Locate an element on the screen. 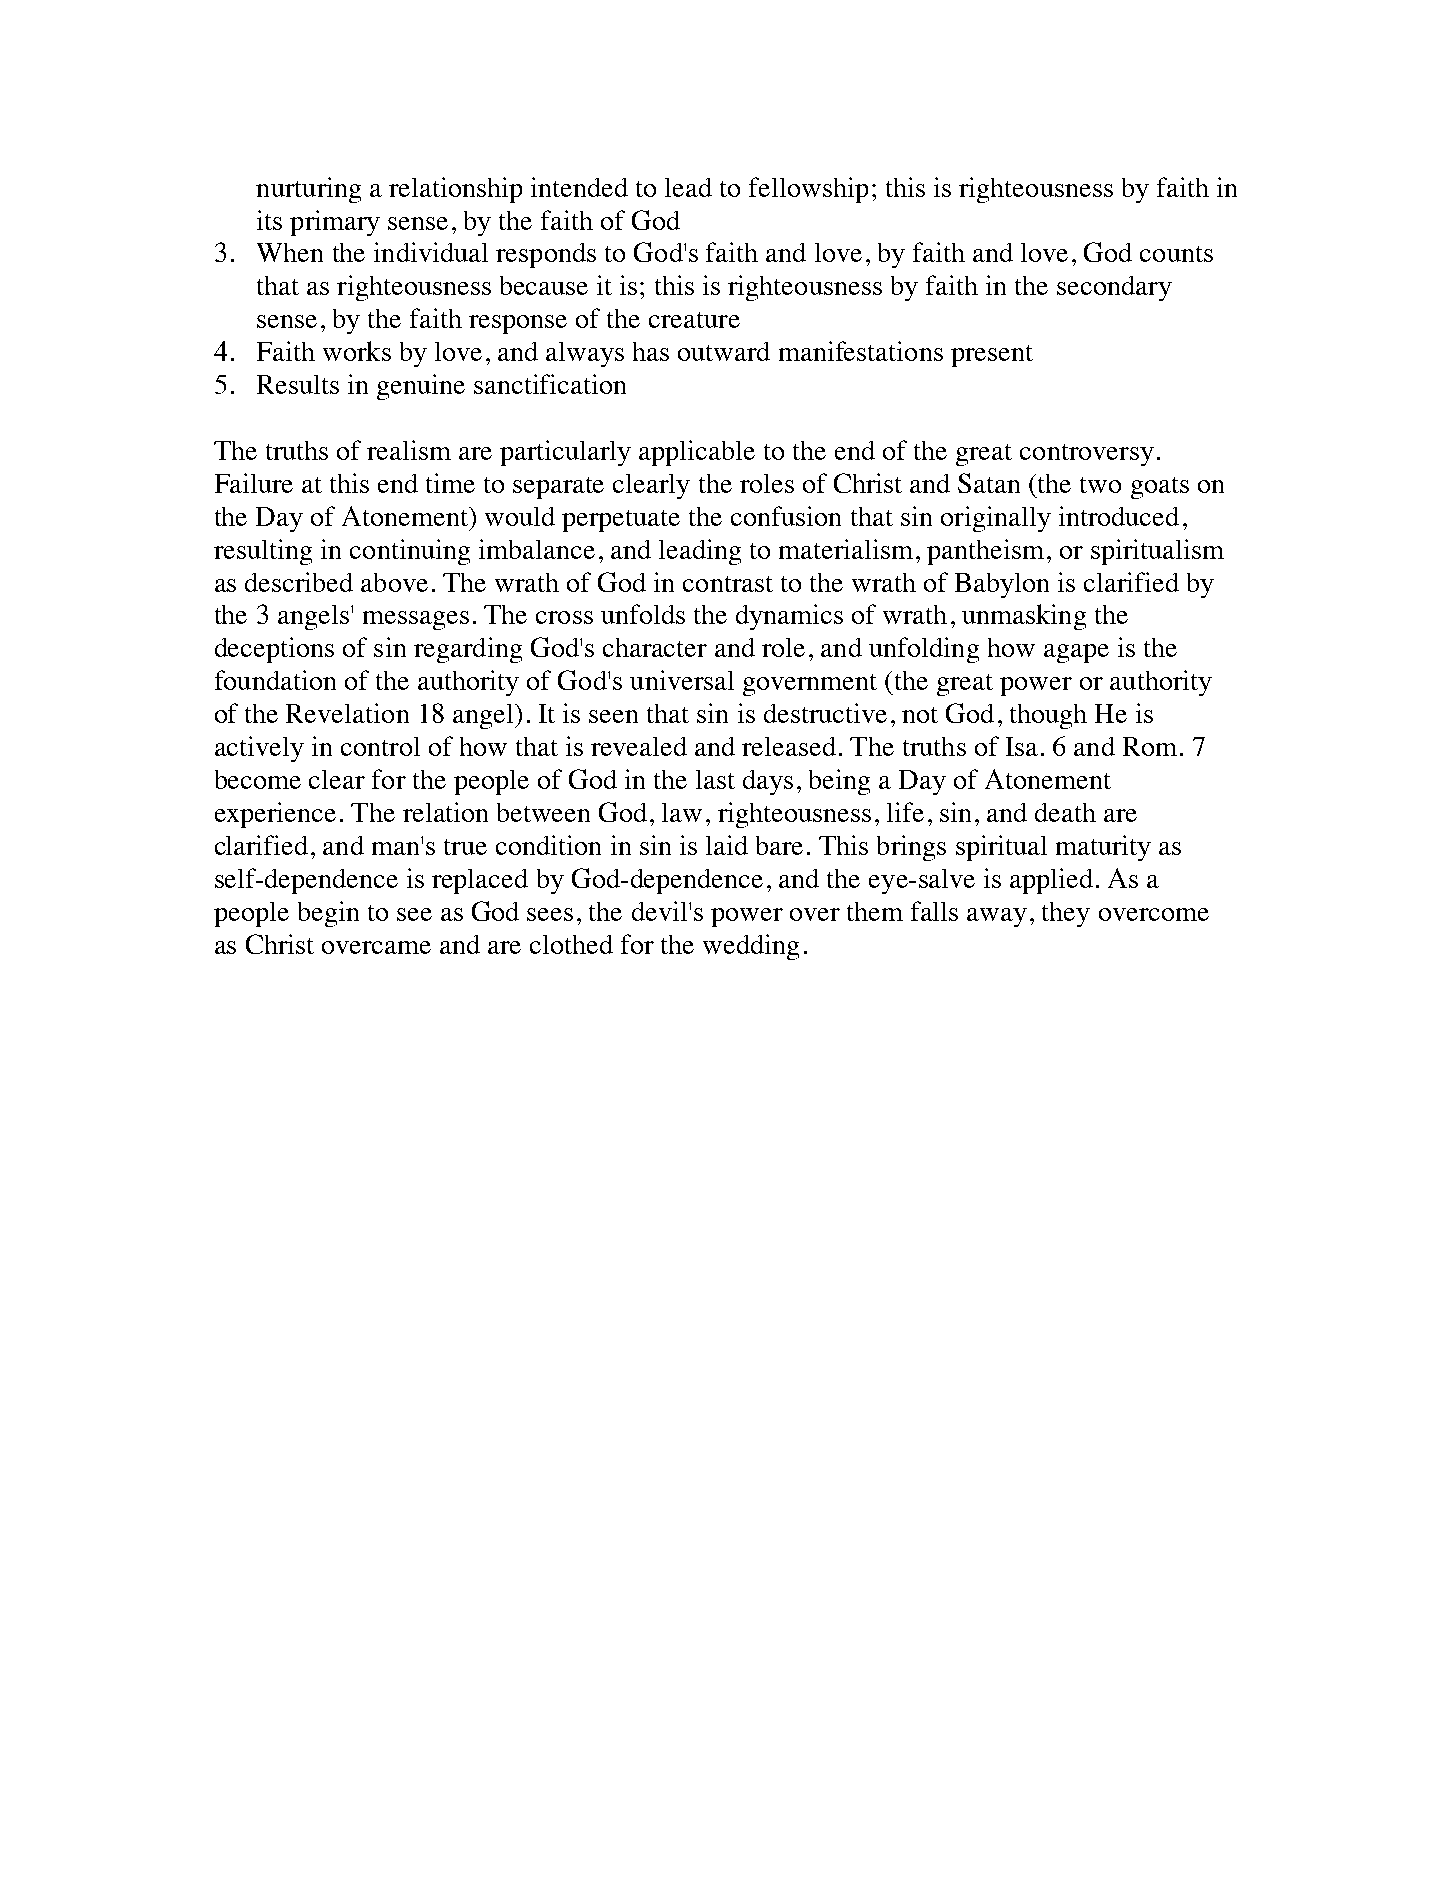 The image size is (1453, 1881). applicable is located at coordinates (697, 453).
